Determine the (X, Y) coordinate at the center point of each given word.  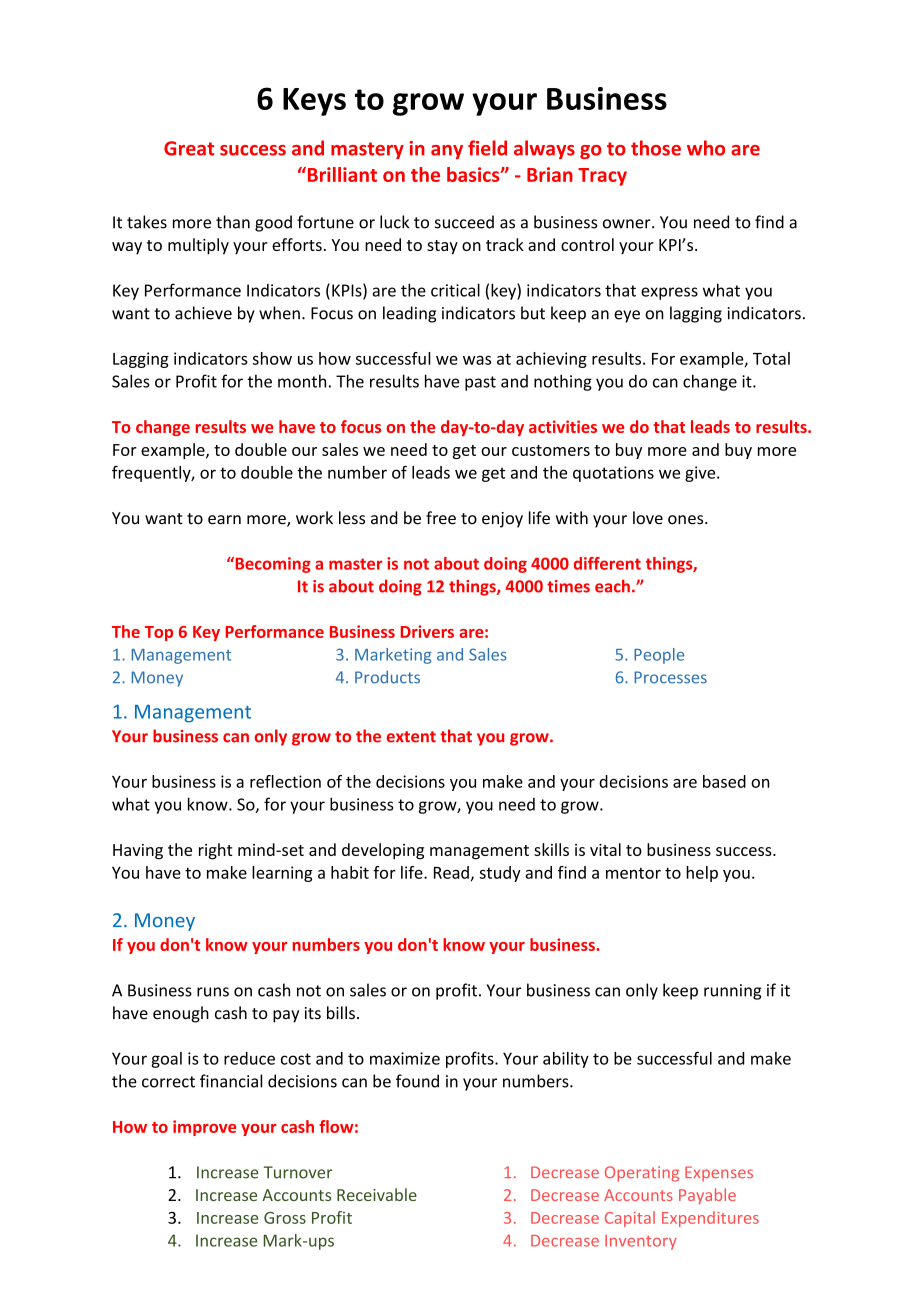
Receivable (377, 1194)
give (701, 474)
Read (451, 872)
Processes (670, 677)
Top (159, 633)
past (480, 383)
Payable (707, 1196)
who (706, 148)
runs (213, 992)
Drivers (427, 631)
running (732, 992)
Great (189, 148)
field (487, 148)
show (272, 358)
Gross (285, 1218)
